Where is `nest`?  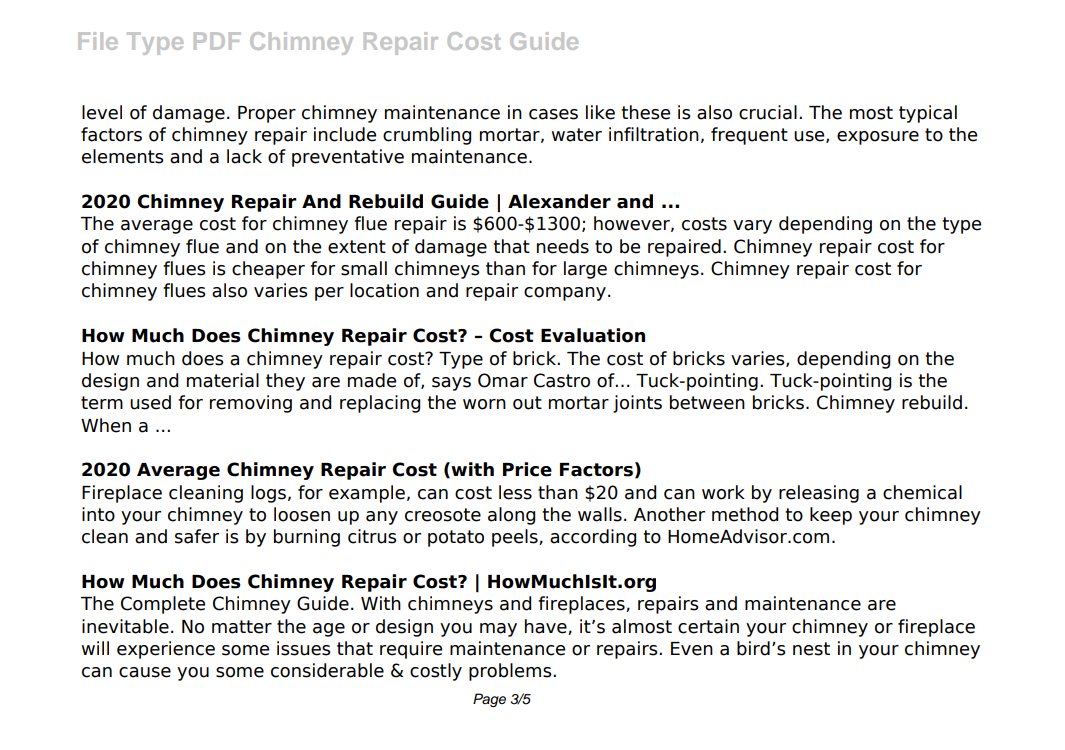 nest is located at coordinates (811, 649).
